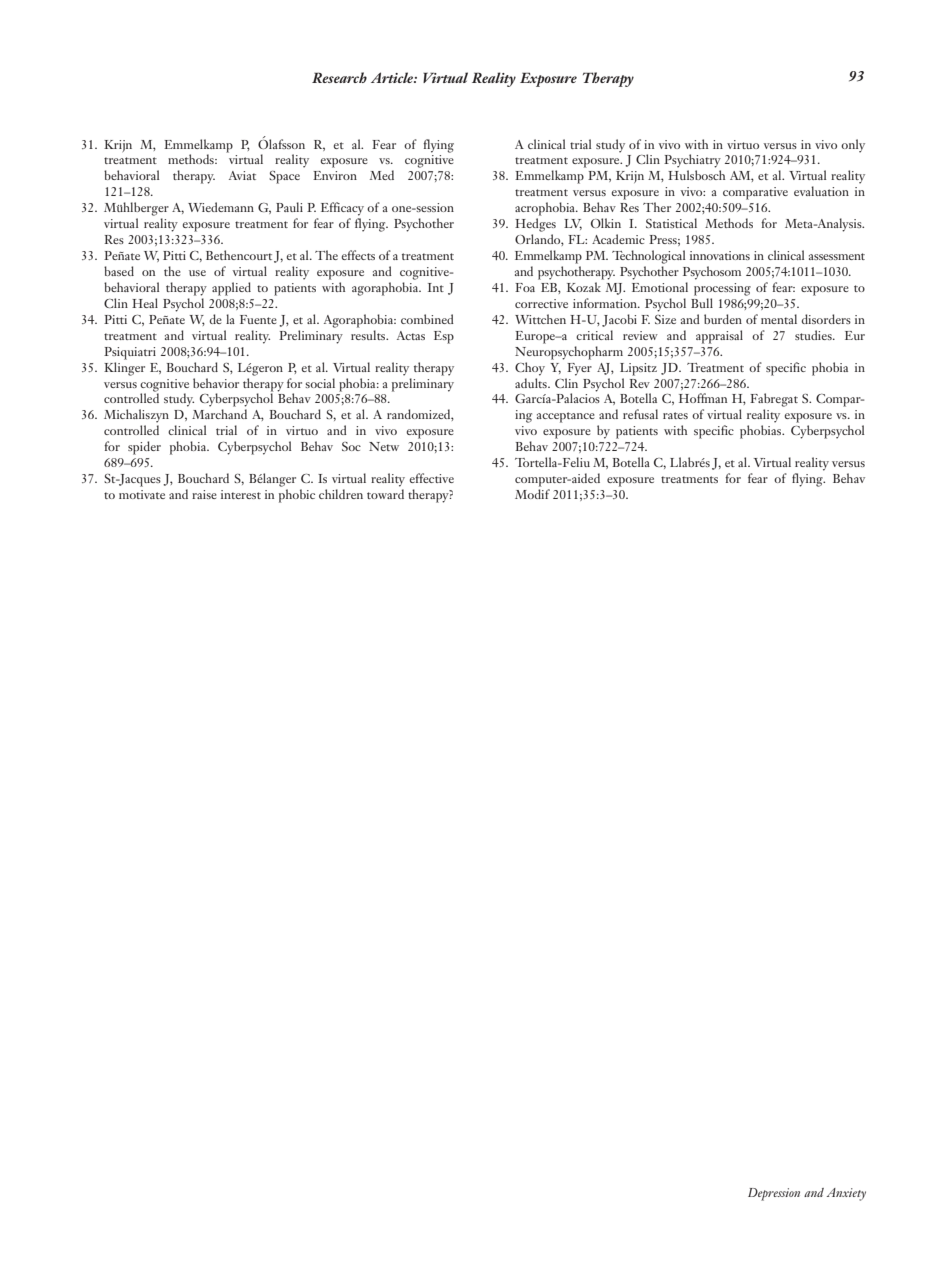 This image has width=952, height=1265. I want to click on raise, so click(204, 494).
